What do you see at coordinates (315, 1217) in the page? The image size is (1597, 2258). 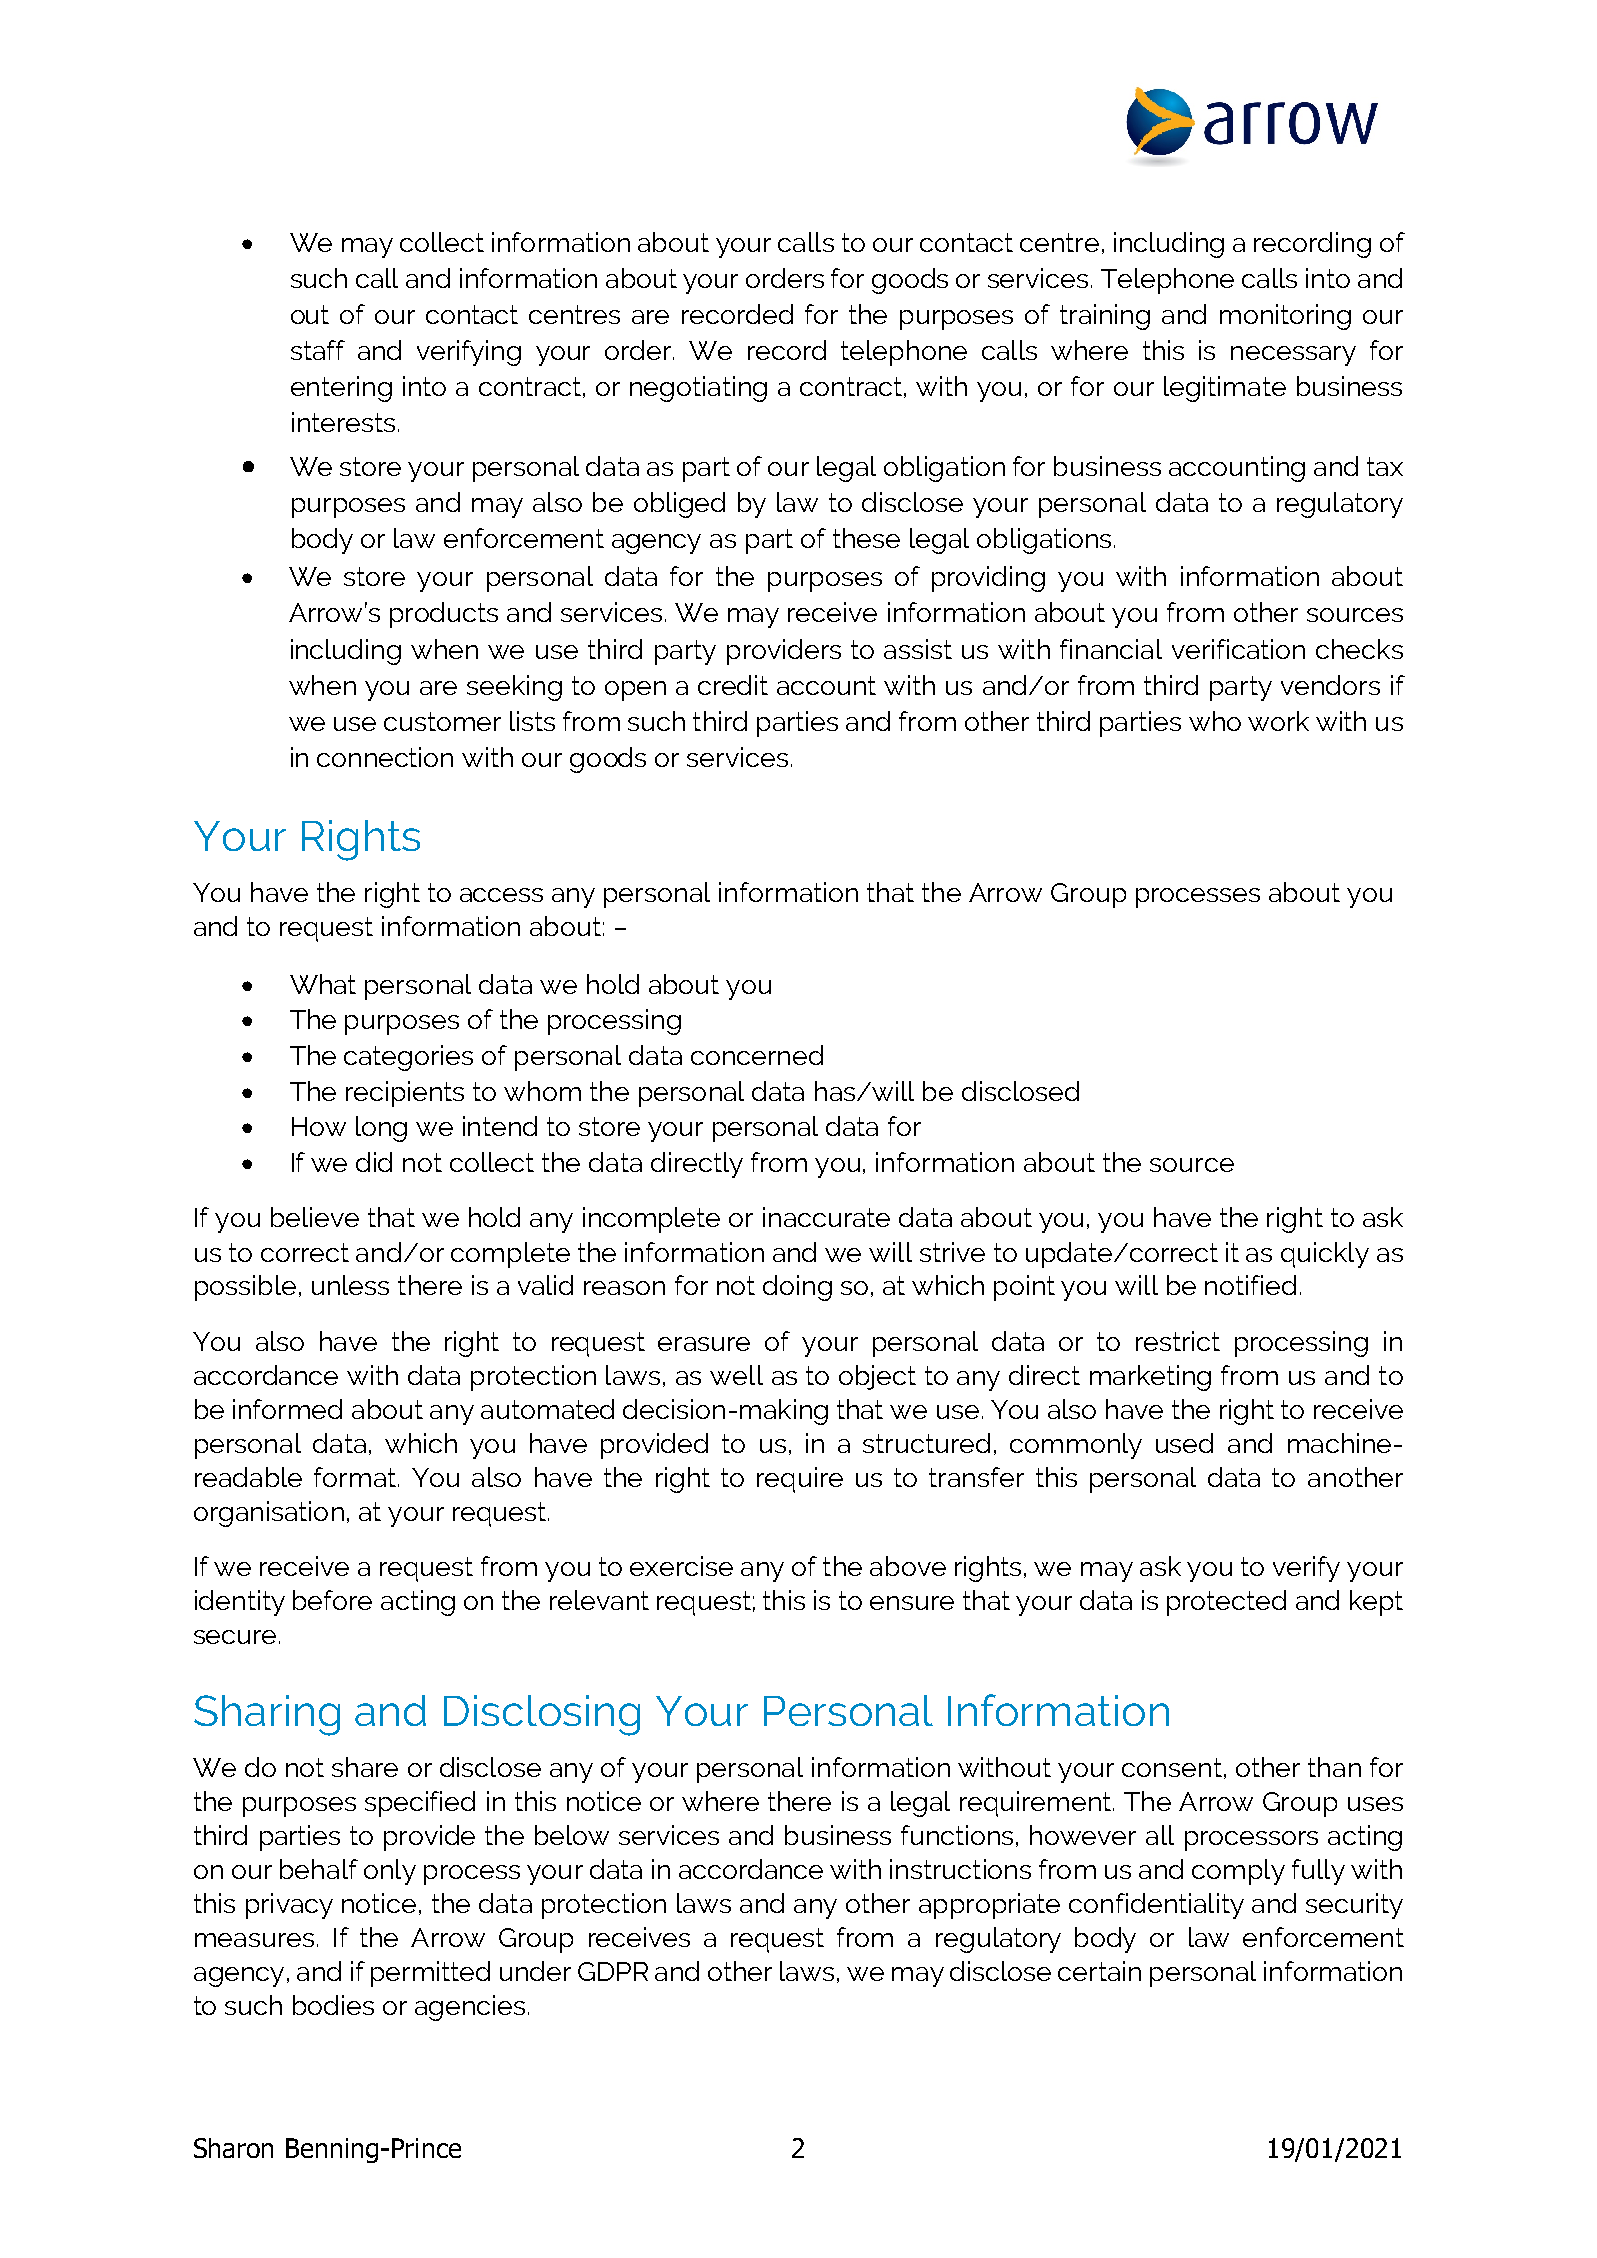 I see `believe` at bounding box center [315, 1217].
